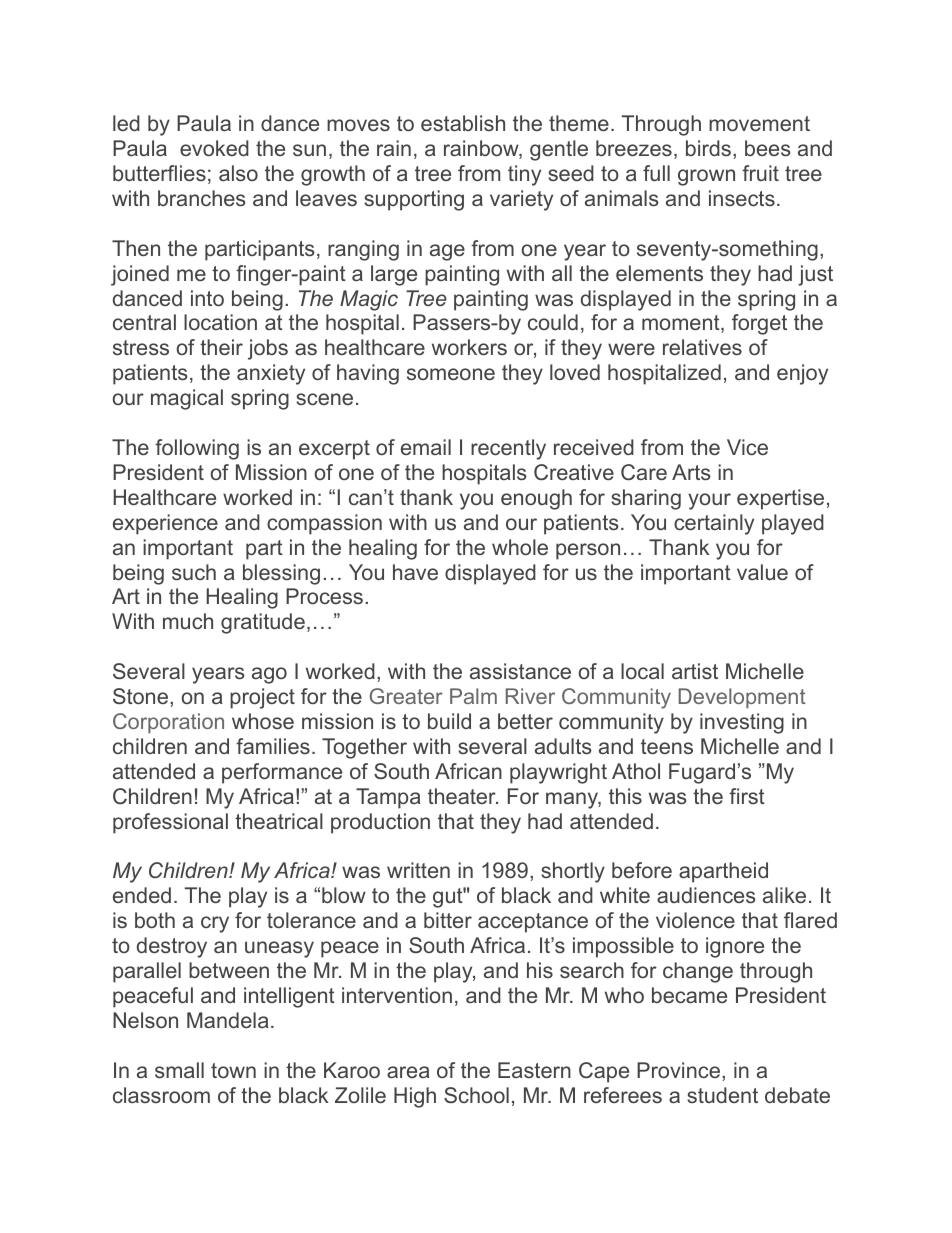 This screenshot has width=952, height=1233. I want to click on establish, so click(463, 123).
